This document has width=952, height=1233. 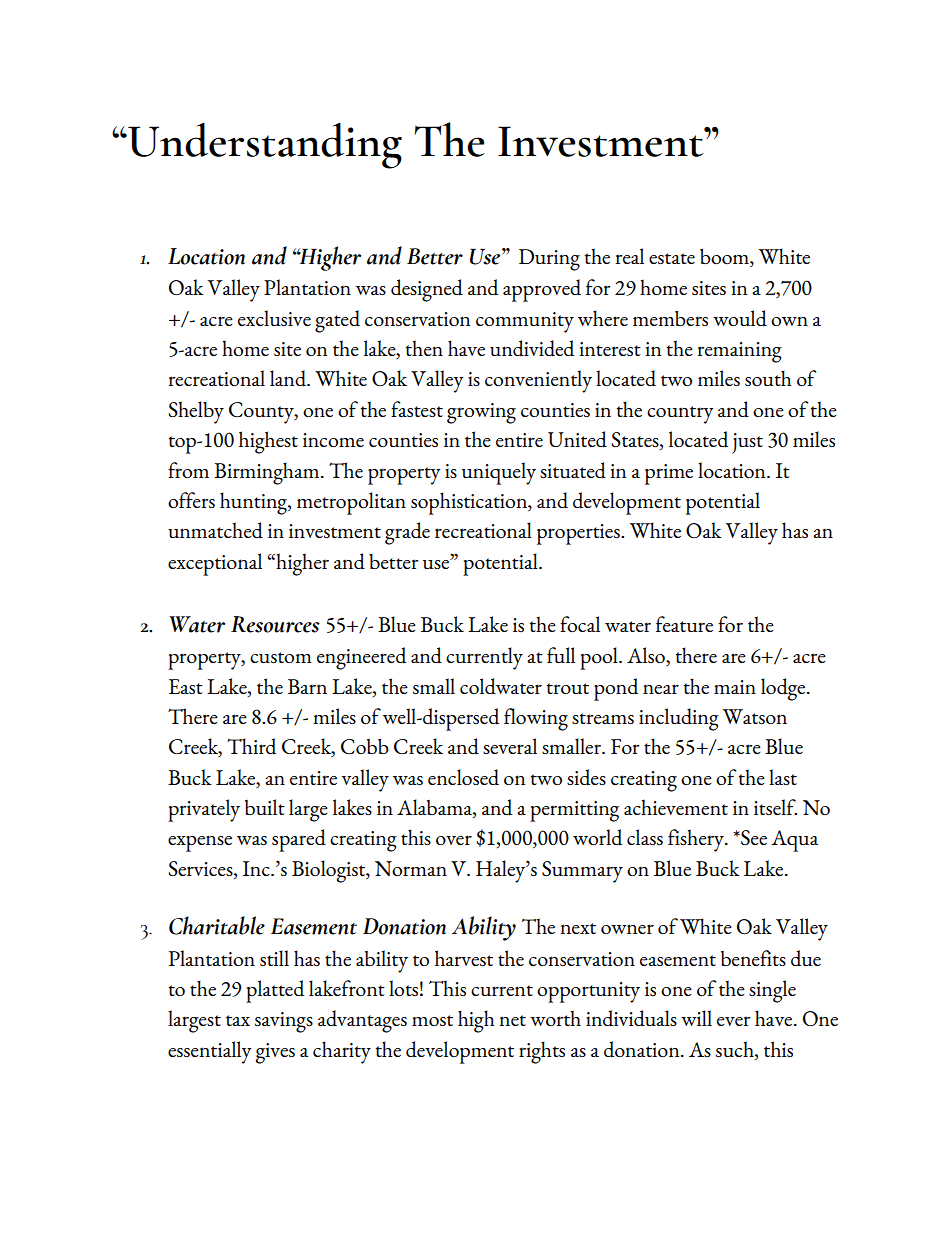 I want to click on Understanding, so click(x=264, y=146).
